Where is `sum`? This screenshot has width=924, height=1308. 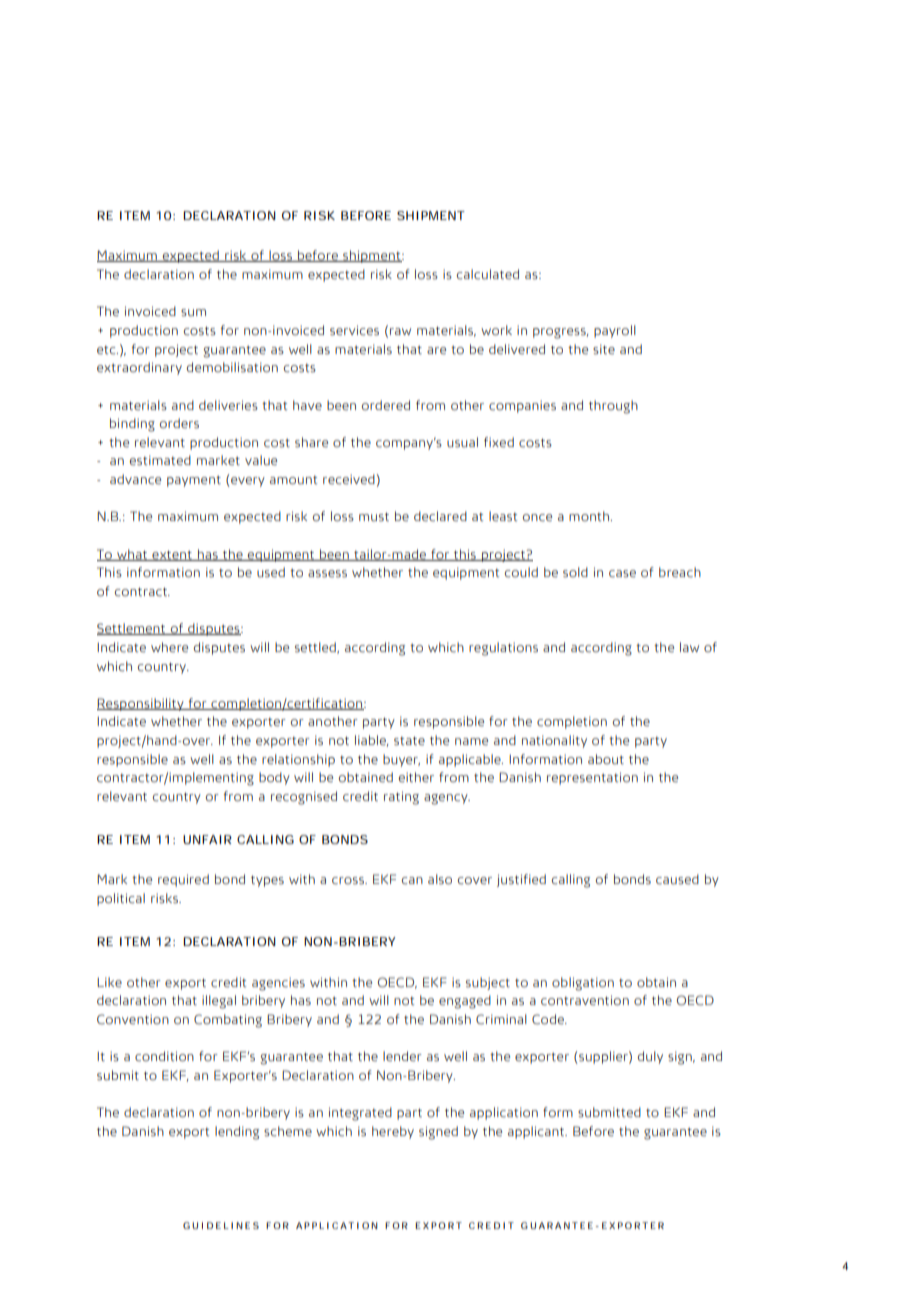
sum is located at coordinates (193, 313).
